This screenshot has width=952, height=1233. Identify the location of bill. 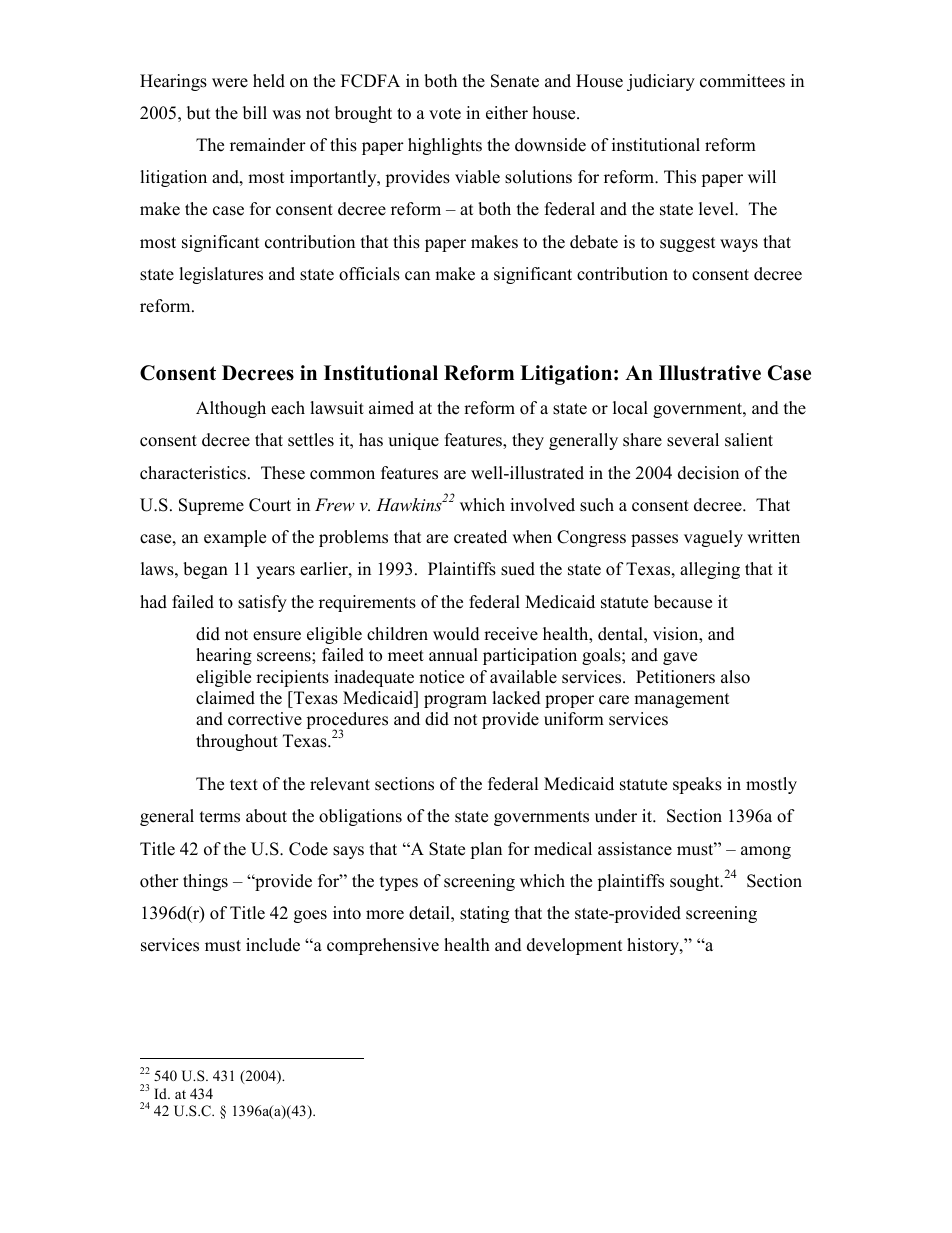
(255, 113).
